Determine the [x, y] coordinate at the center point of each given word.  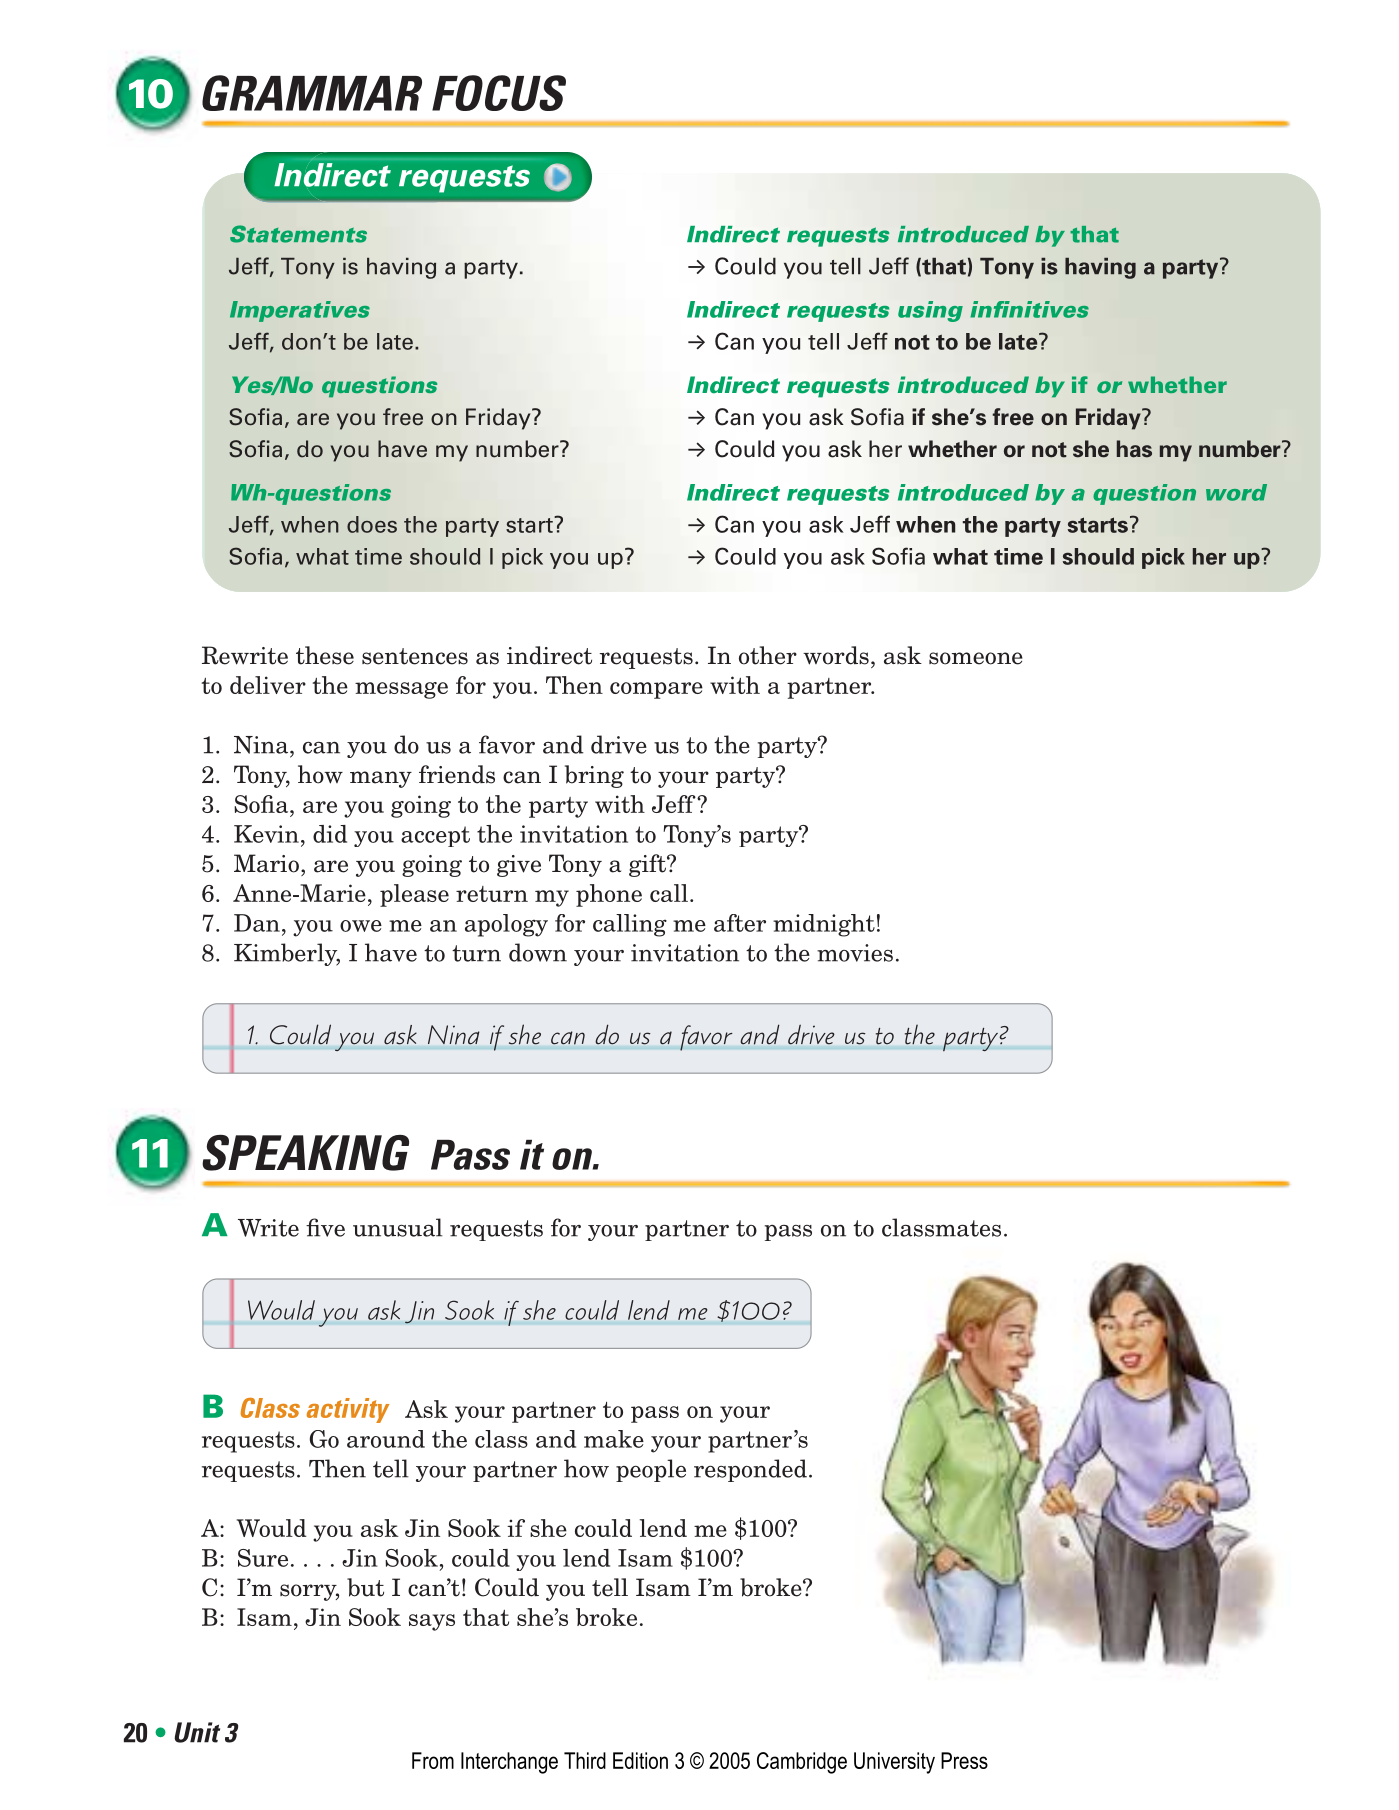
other [768, 655]
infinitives [1029, 309]
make [614, 1439]
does [372, 524]
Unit [197, 1732]
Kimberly [287, 954]
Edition [640, 1760]
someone [976, 658]
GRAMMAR [312, 93]
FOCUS [499, 93]
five [325, 1227]
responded [750, 1470]
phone [609, 895]
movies [855, 953]
